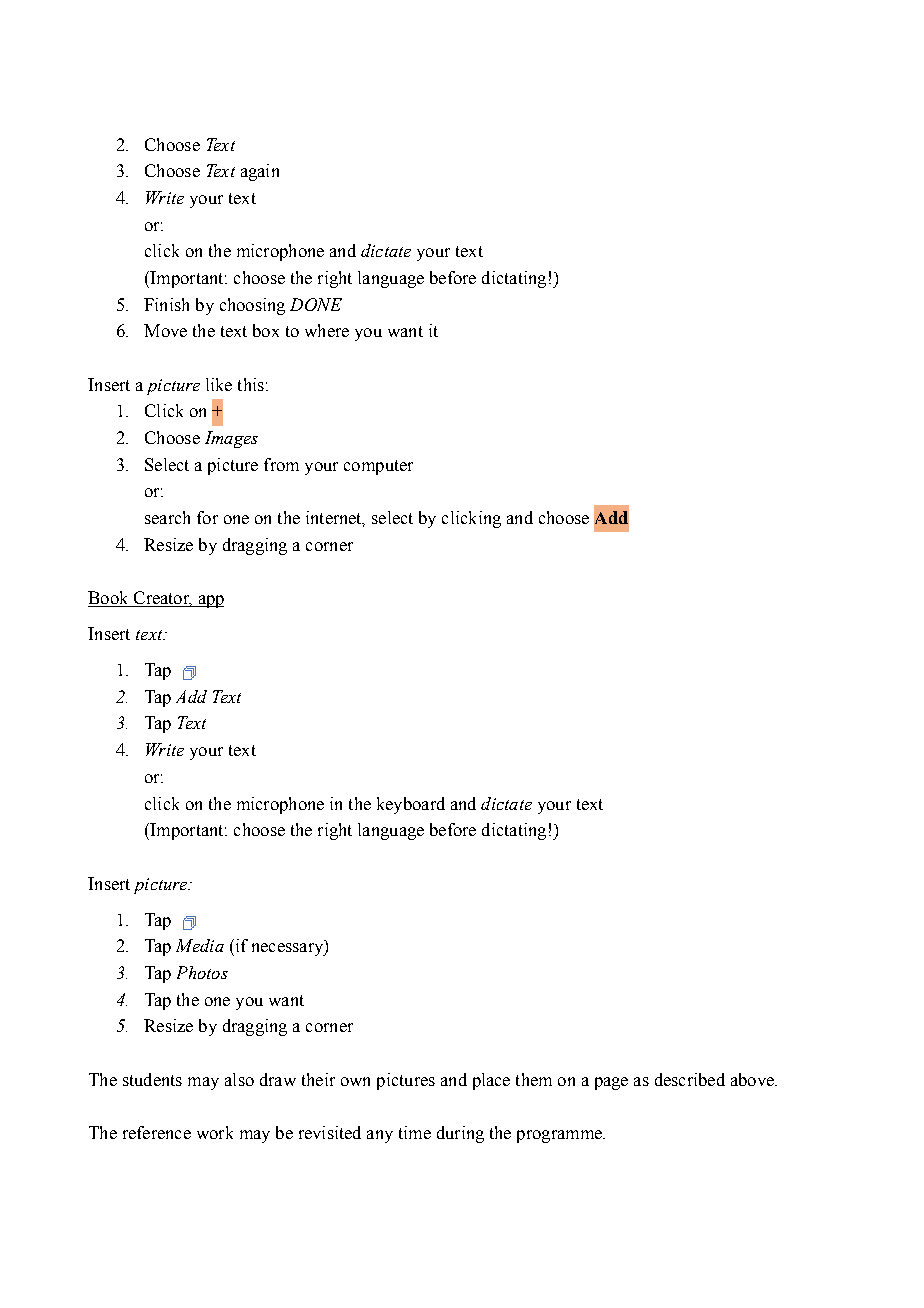 The width and height of the image is (924, 1308). Describe the element at coordinates (231, 439) in the image. I see `Images` at that location.
